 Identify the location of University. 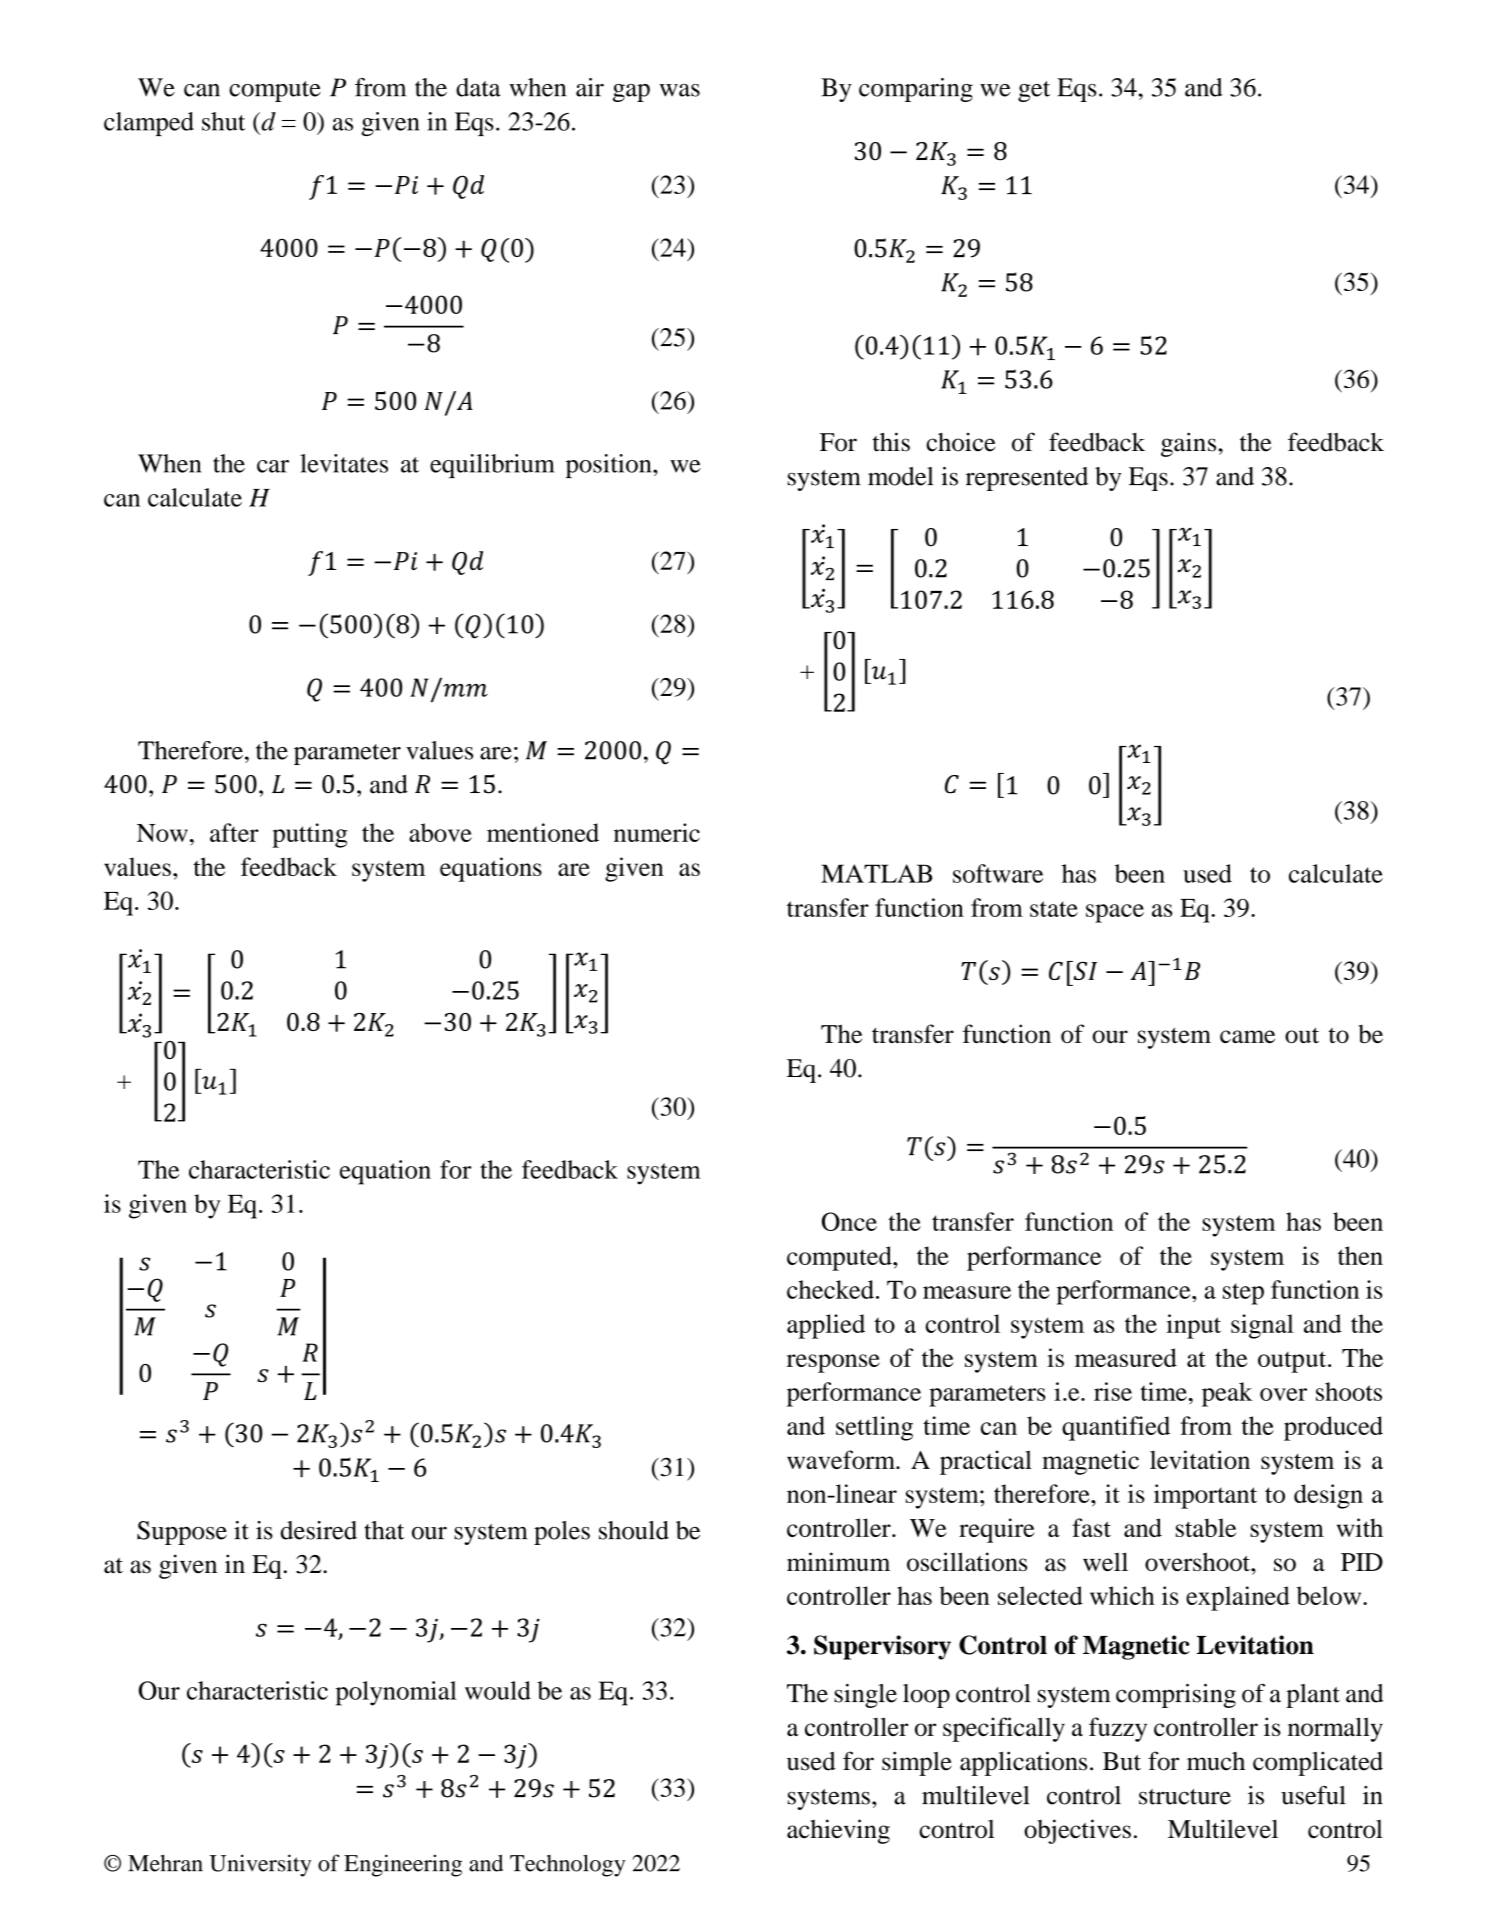
(260, 1865).
